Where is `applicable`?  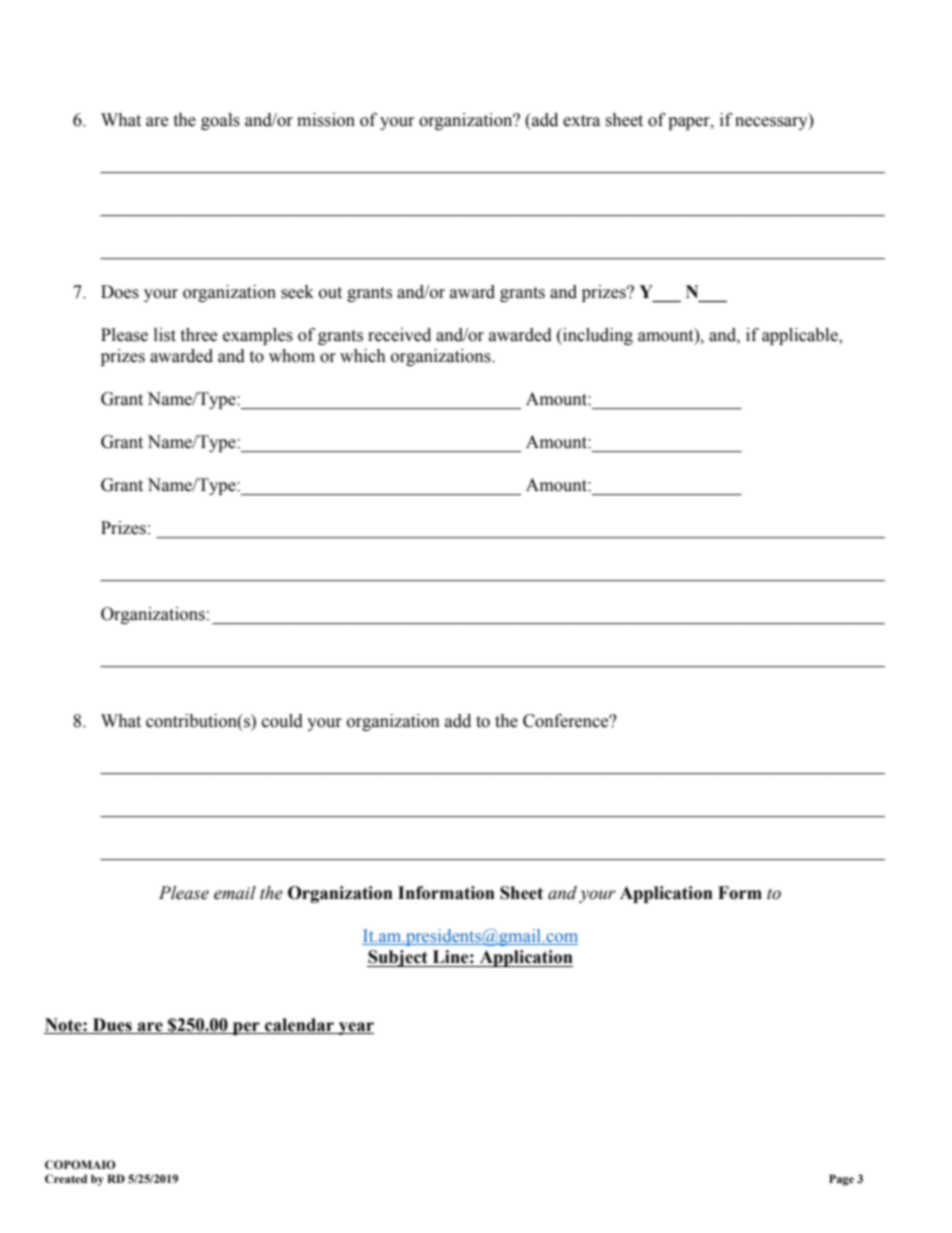
applicable is located at coordinates (801, 336).
